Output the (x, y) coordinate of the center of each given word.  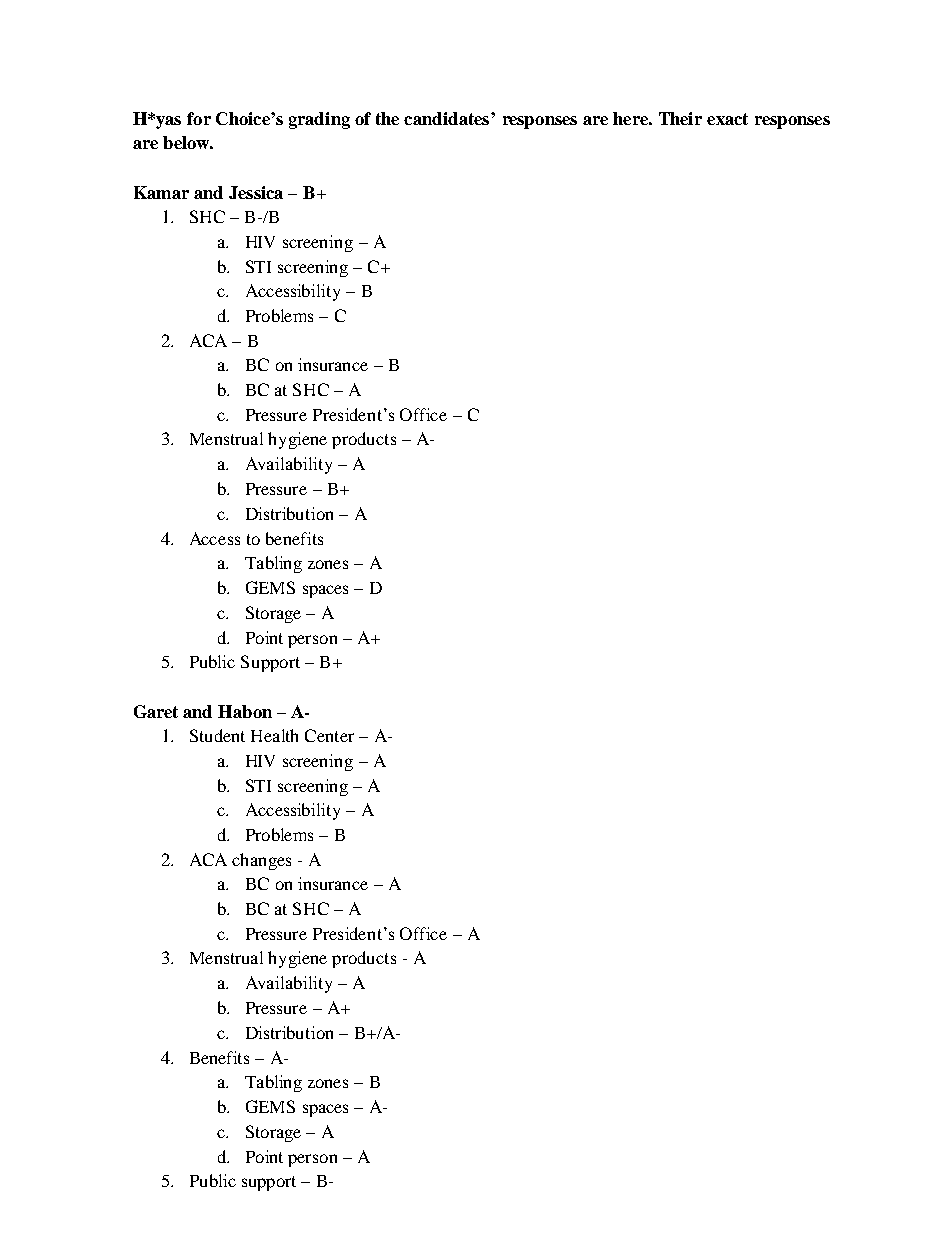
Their (680, 118)
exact (727, 119)
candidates (446, 118)
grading (319, 120)
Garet (156, 711)
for (199, 118)
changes (261, 861)
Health (274, 735)
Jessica (256, 192)
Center (329, 735)
